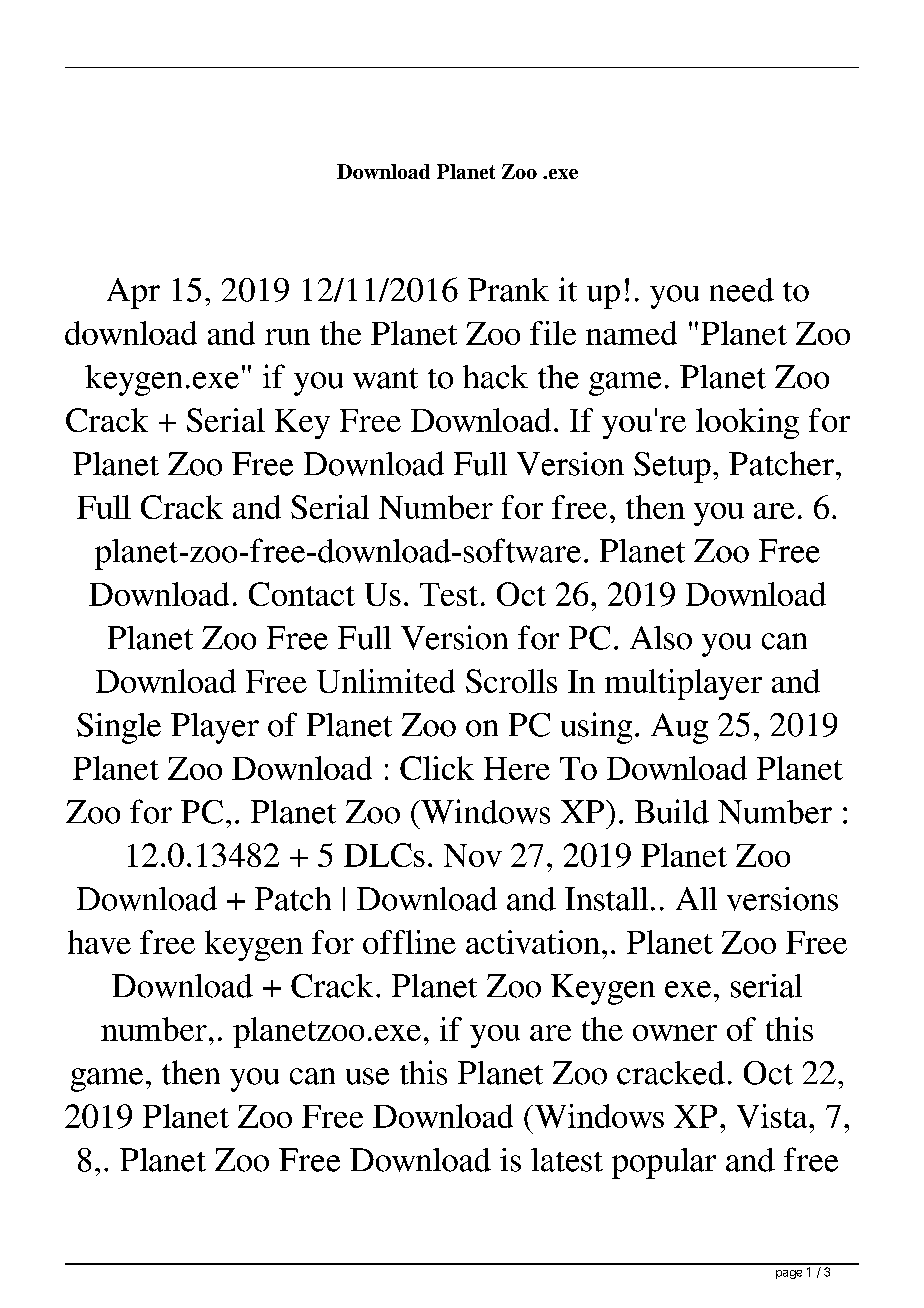 The height and width of the image is (1308, 924). I want to click on have, so click(99, 942).
